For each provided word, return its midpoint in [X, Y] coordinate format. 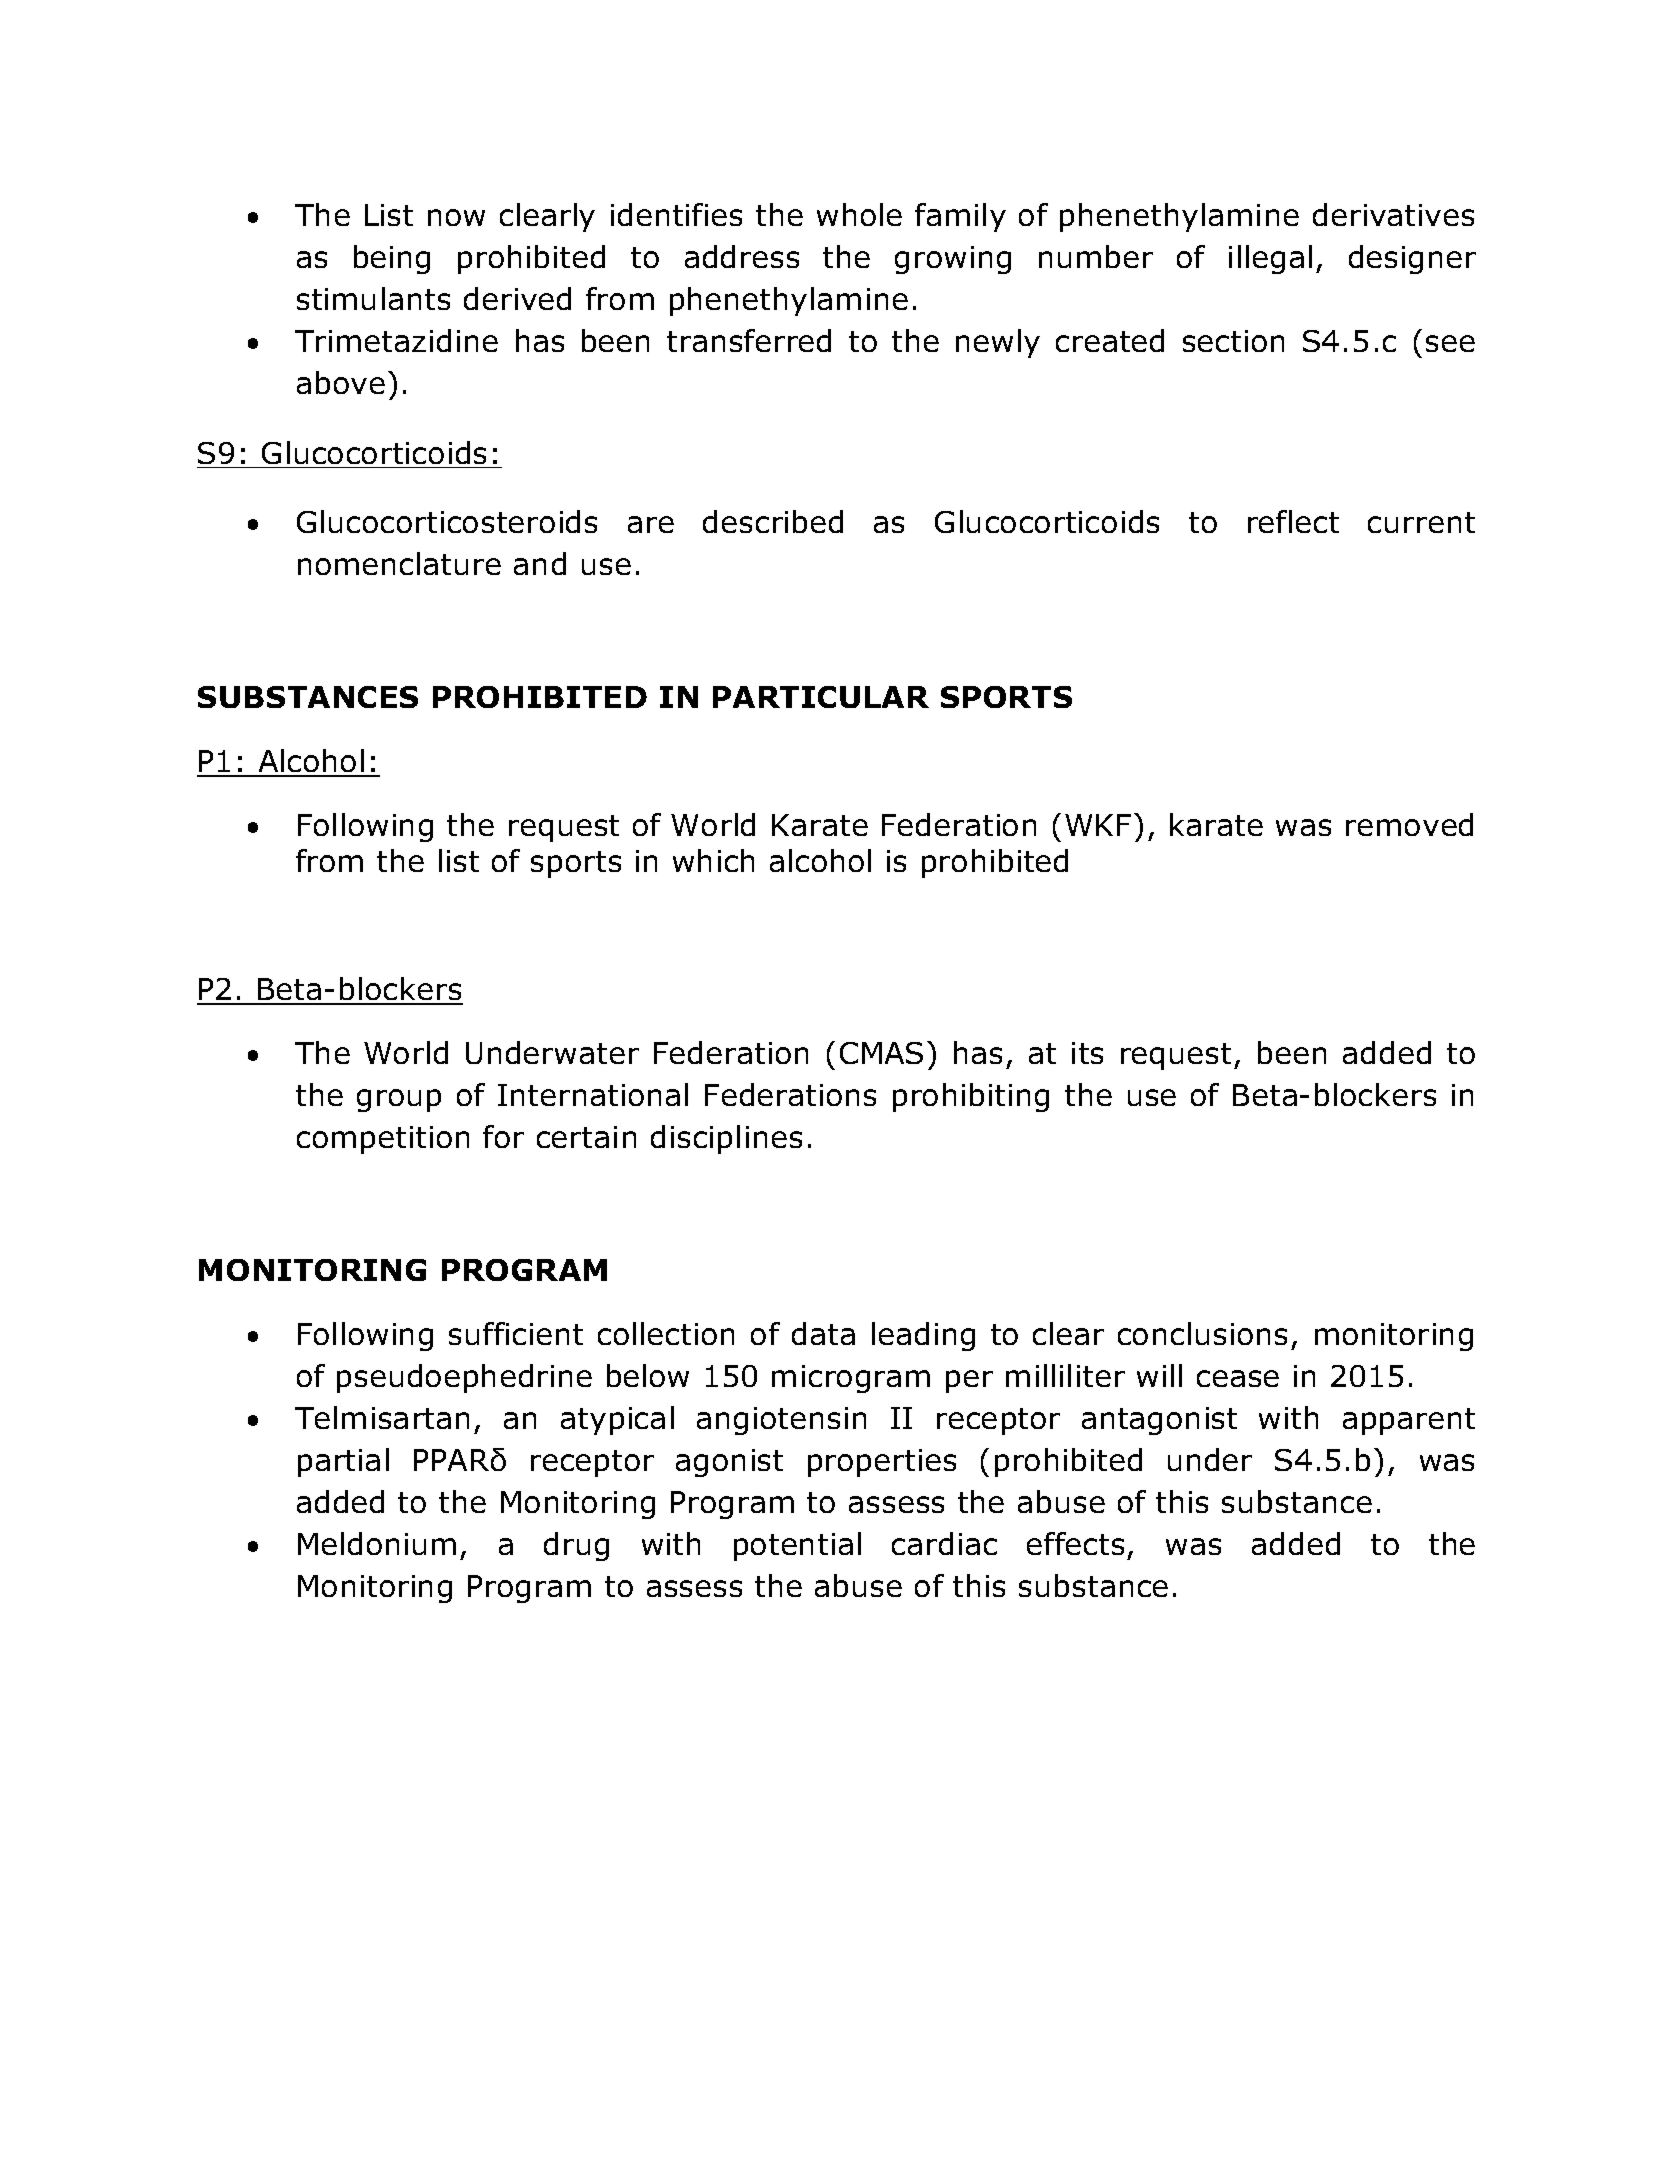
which [713, 860]
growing [953, 260]
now [456, 217]
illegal [1270, 259]
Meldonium [377, 1543]
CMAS [881, 1053]
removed [1409, 824]
